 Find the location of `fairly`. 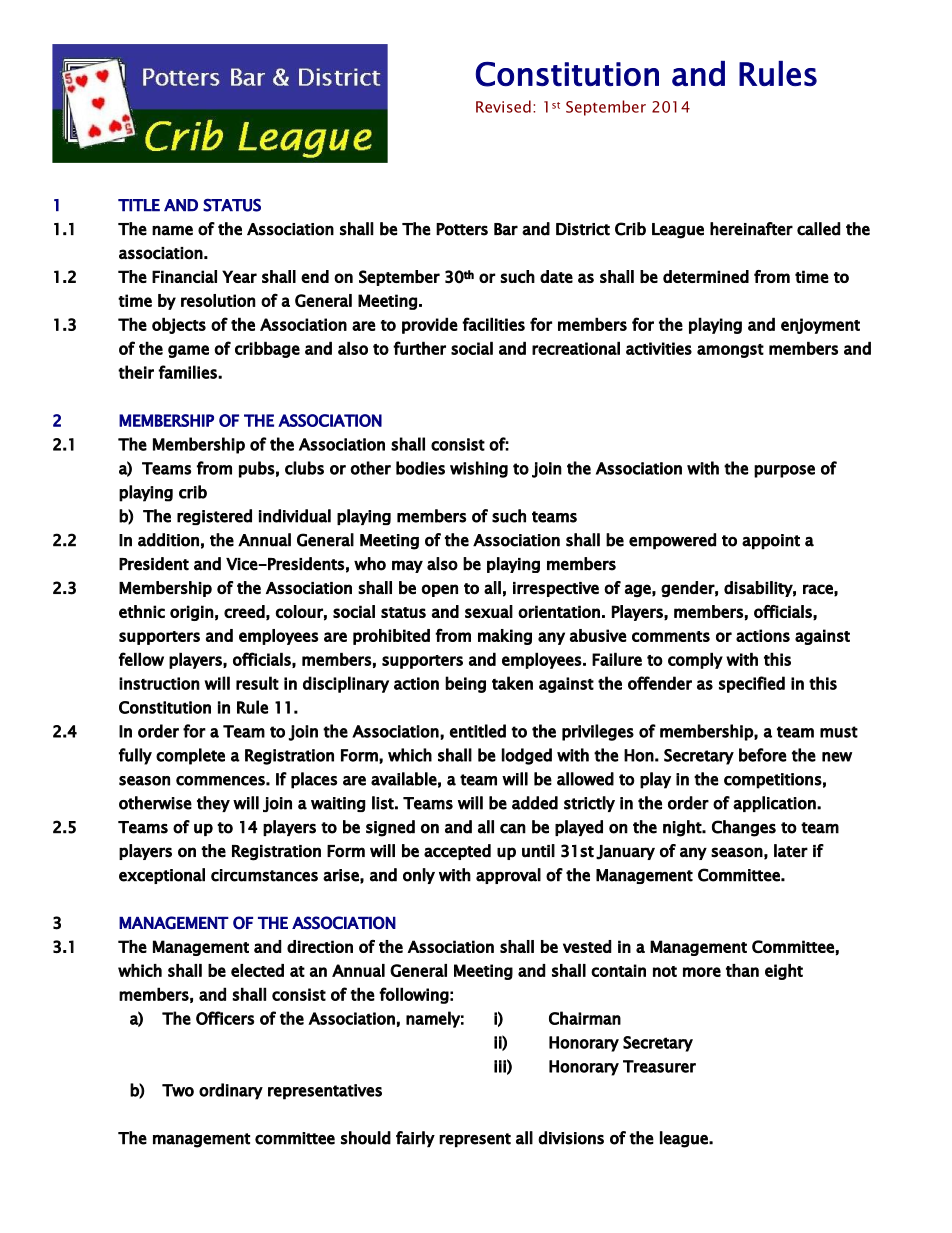

fairly is located at coordinates (415, 1139).
